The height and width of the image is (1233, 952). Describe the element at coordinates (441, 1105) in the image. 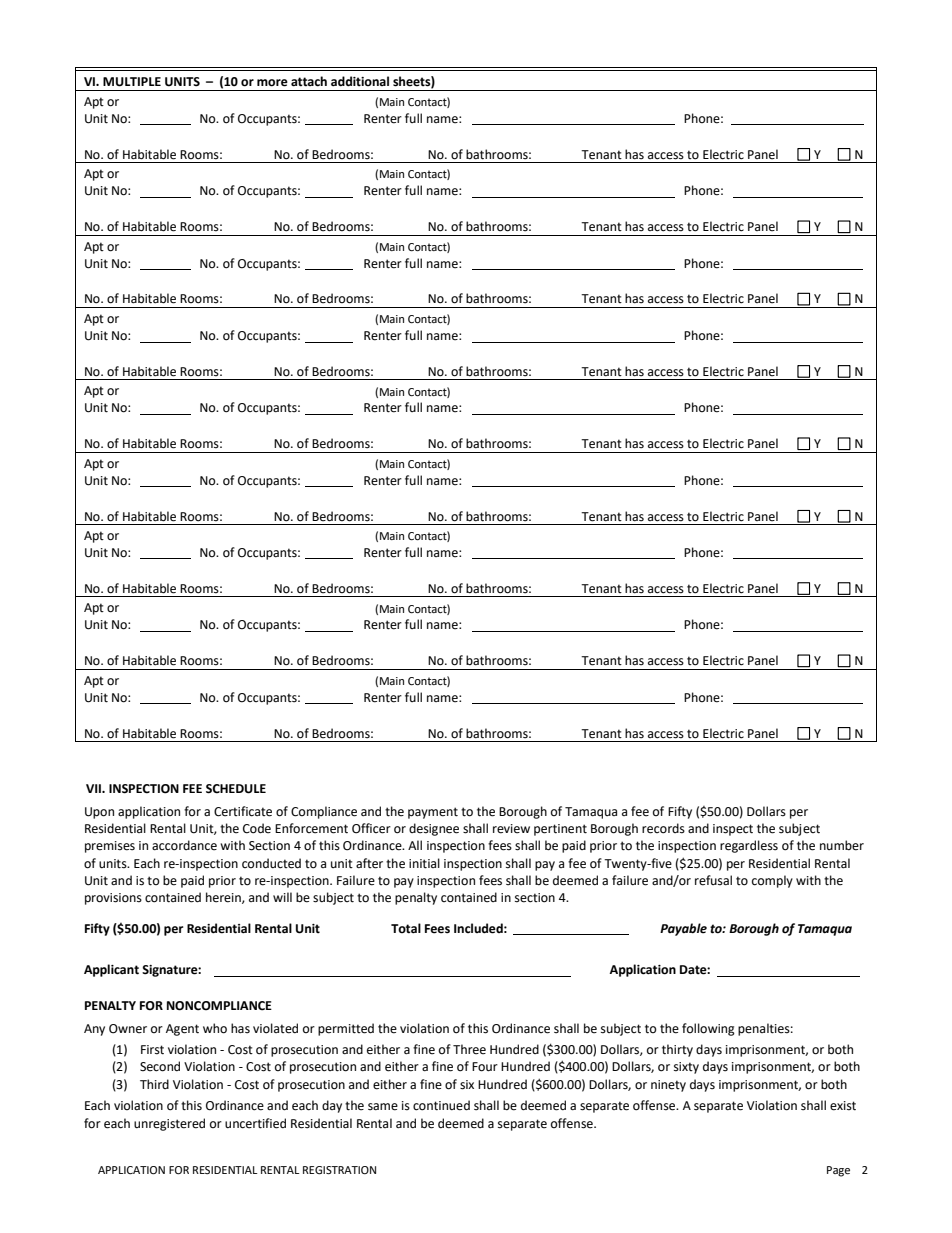

I see `continued` at that location.
